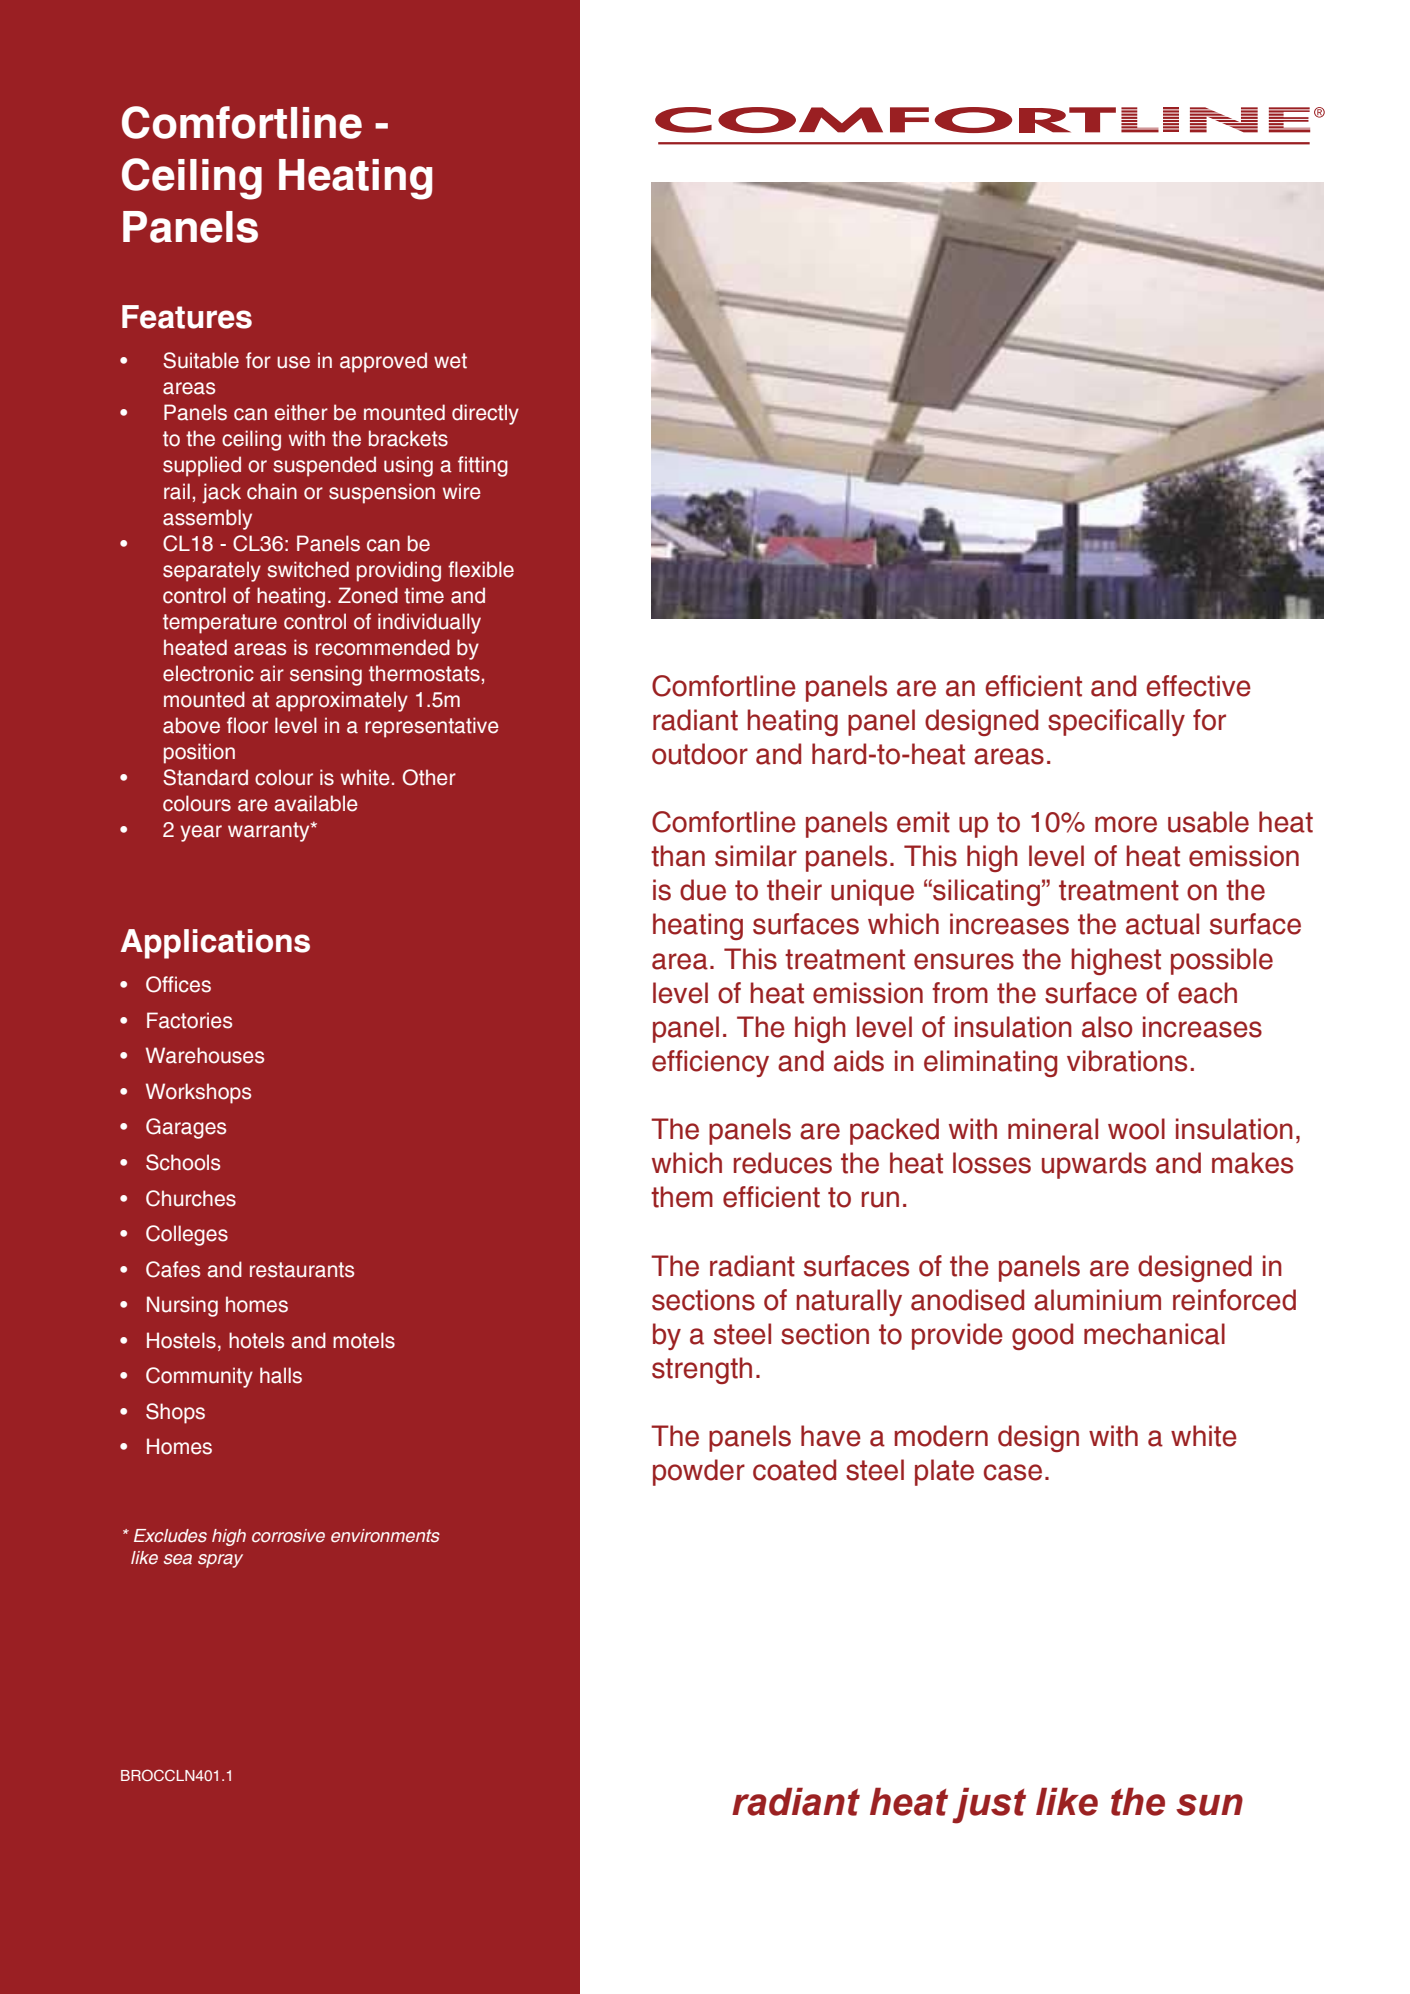 The height and width of the screenshot is (1994, 1410). What do you see at coordinates (1127, 1061) in the screenshot?
I see `vibrations` at bounding box center [1127, 1061].
